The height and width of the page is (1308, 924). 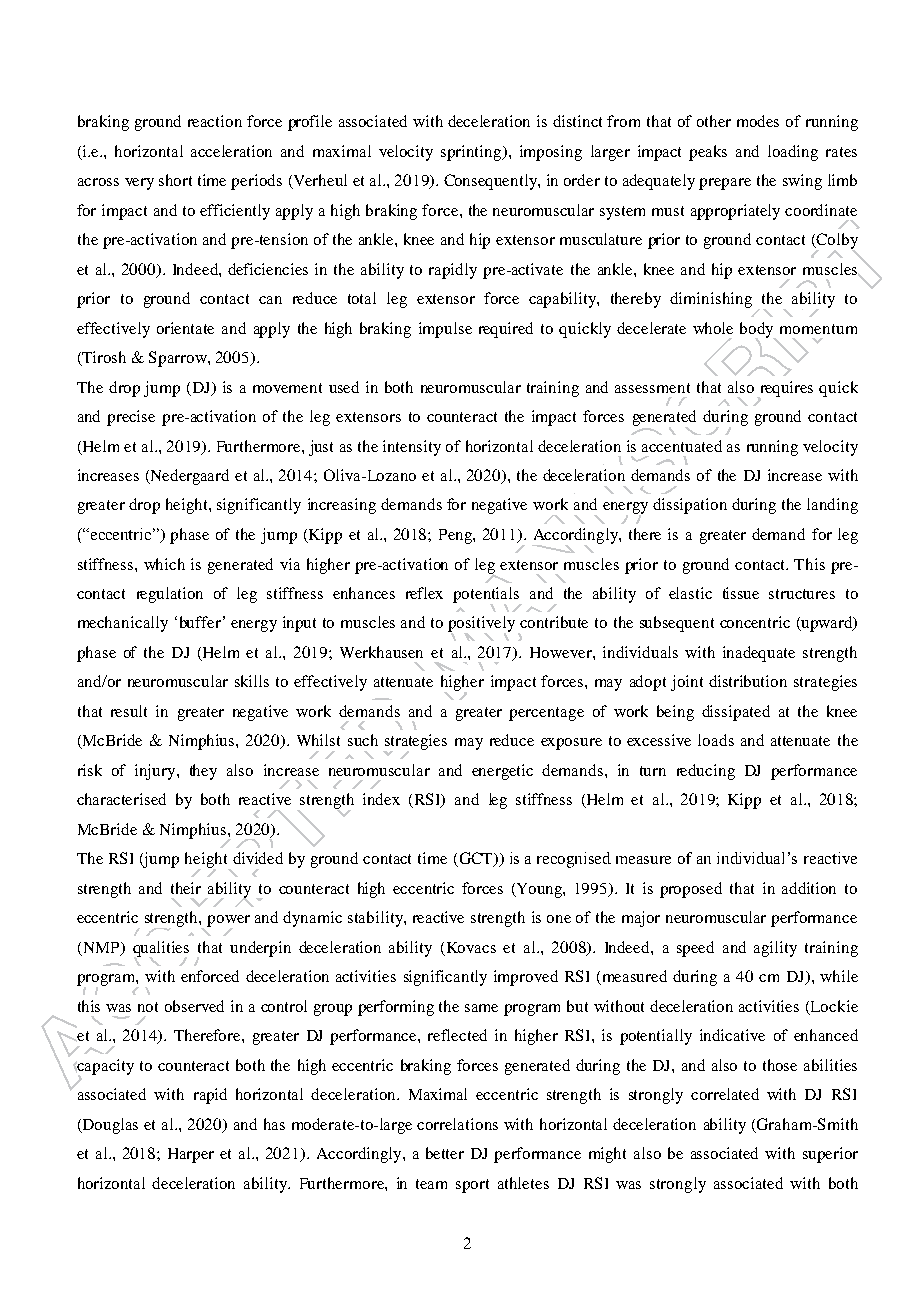 I want to click on loading, so click(x=793, y=153).
